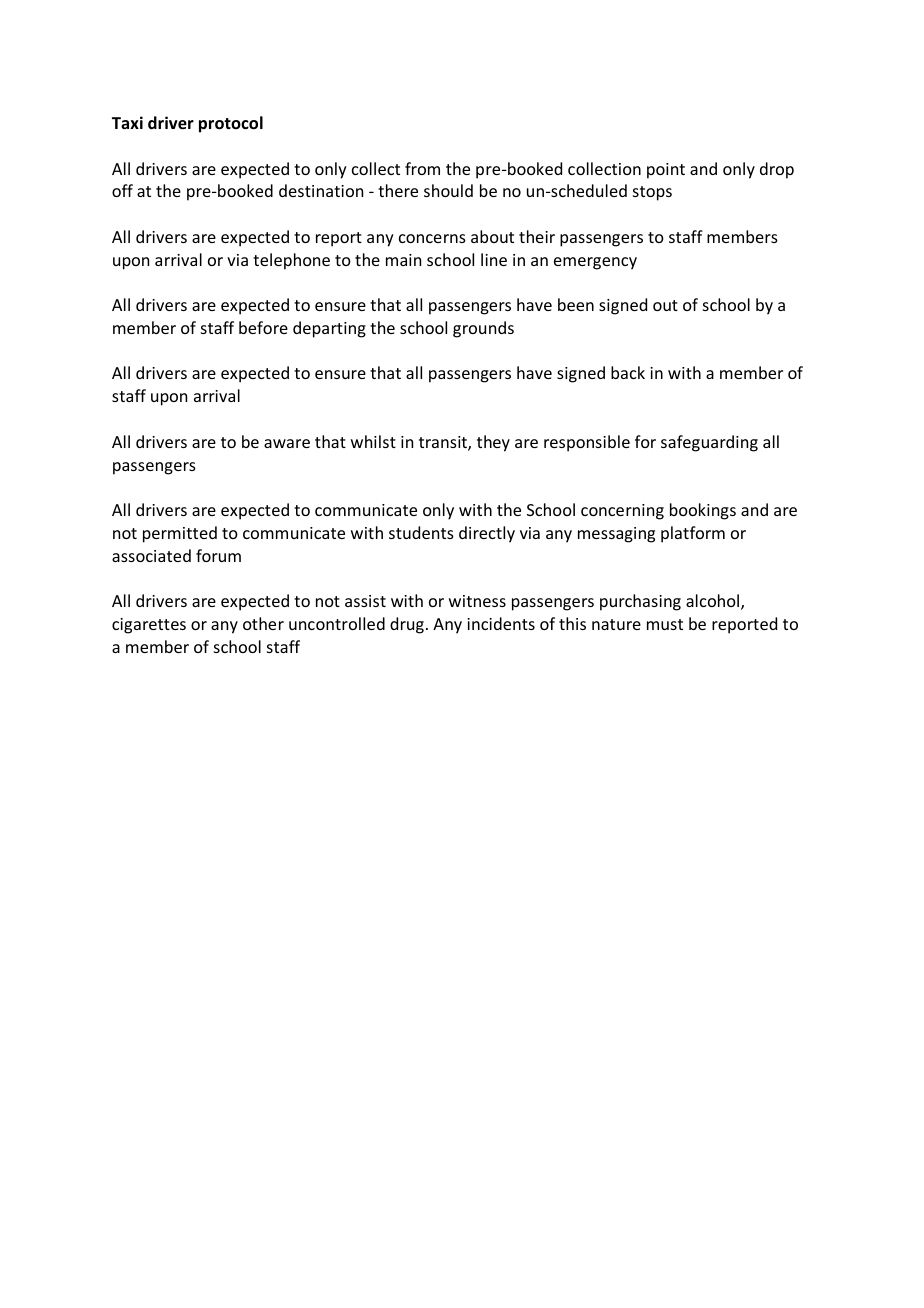 The width and height of the screenshot is (924, 1308). Describe the element at coordinates (422, 168) in the screenshot. I see `from` at that location.
